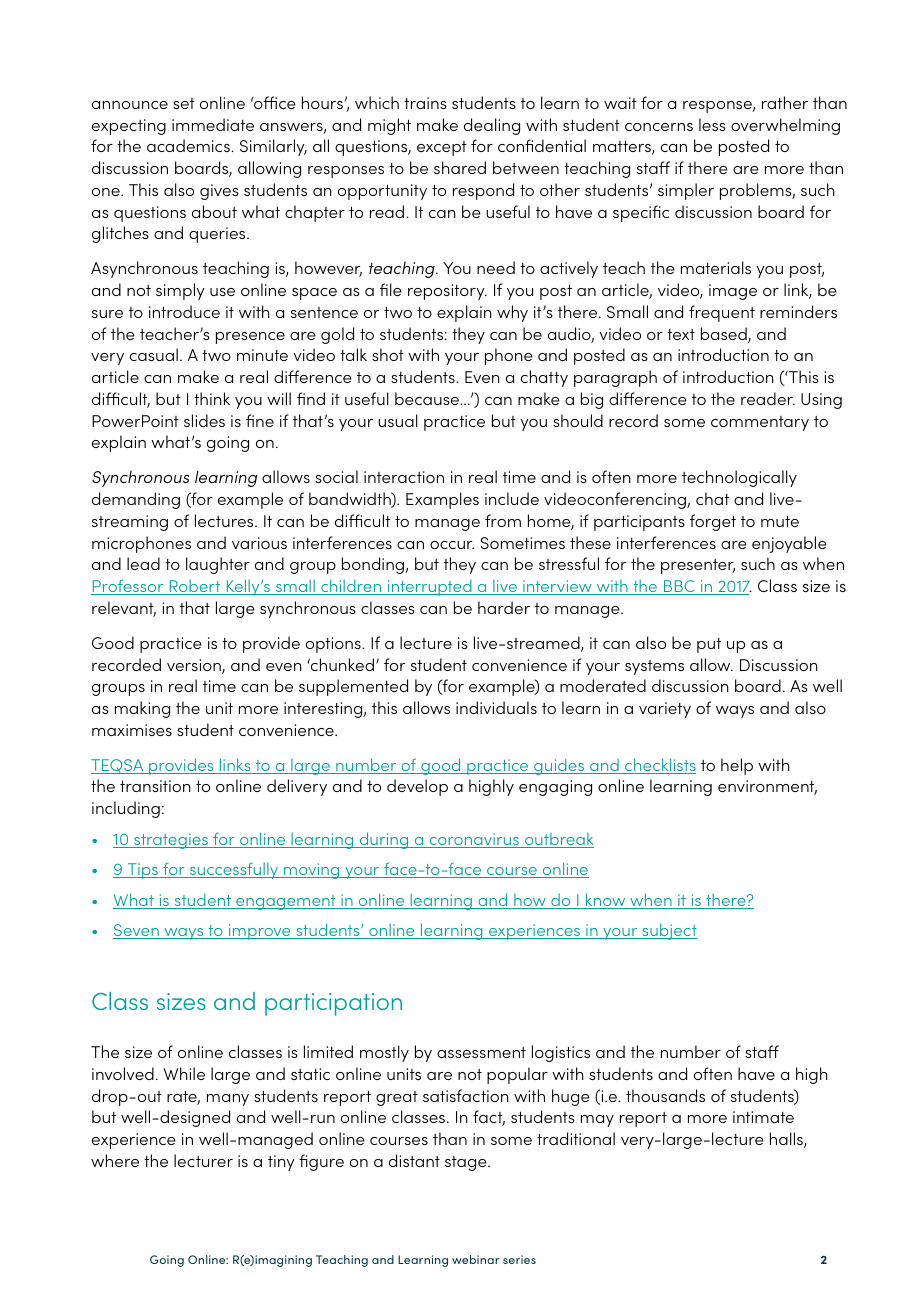 Image resolution: width=924 pixels, height=1308 pixels. Describe the element at coordinates (725, 335) in the screenshot. I see `based` at that location.
